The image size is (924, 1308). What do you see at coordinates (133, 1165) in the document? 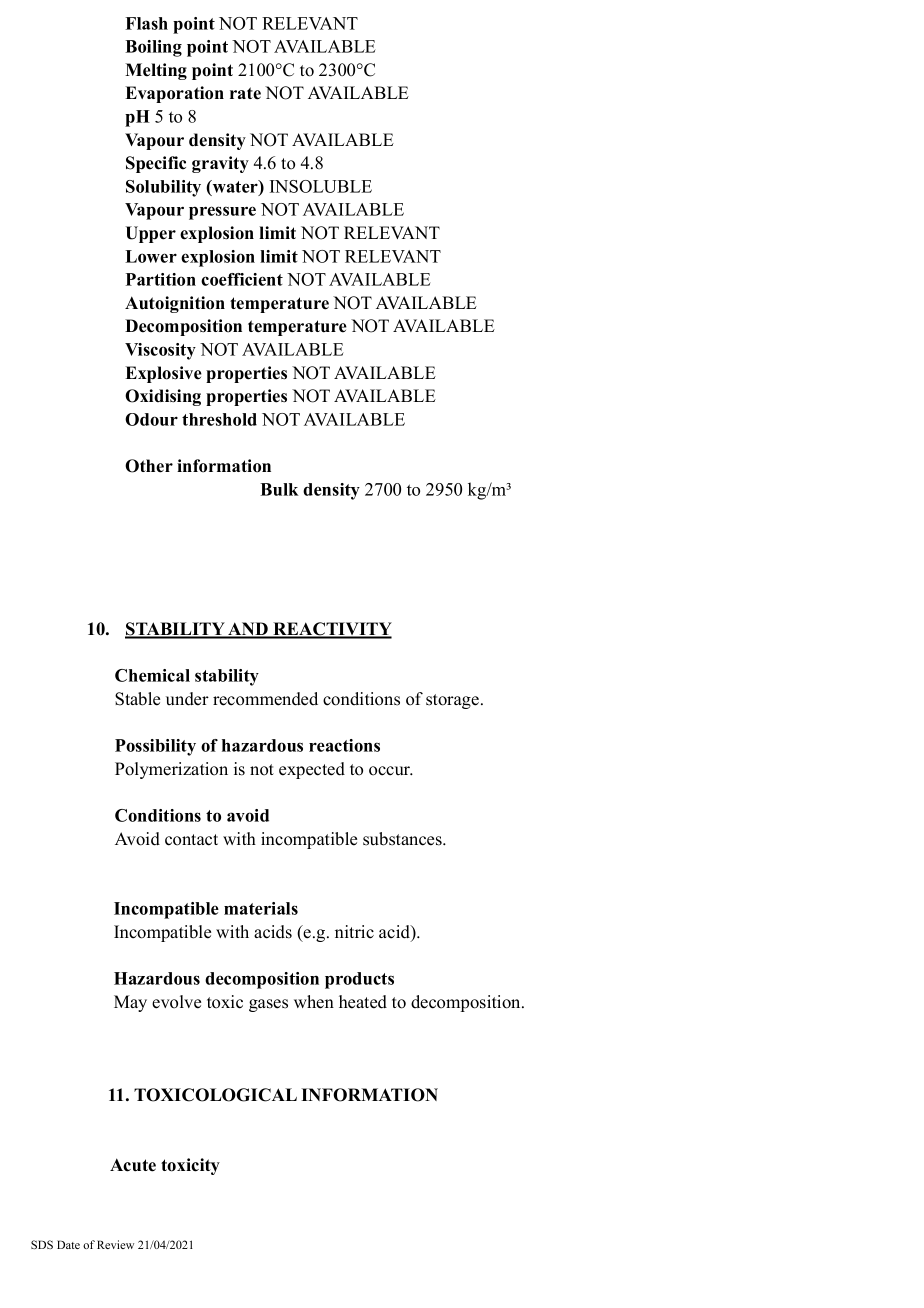
I see `Acute` at bounding box center [133, 1165].
